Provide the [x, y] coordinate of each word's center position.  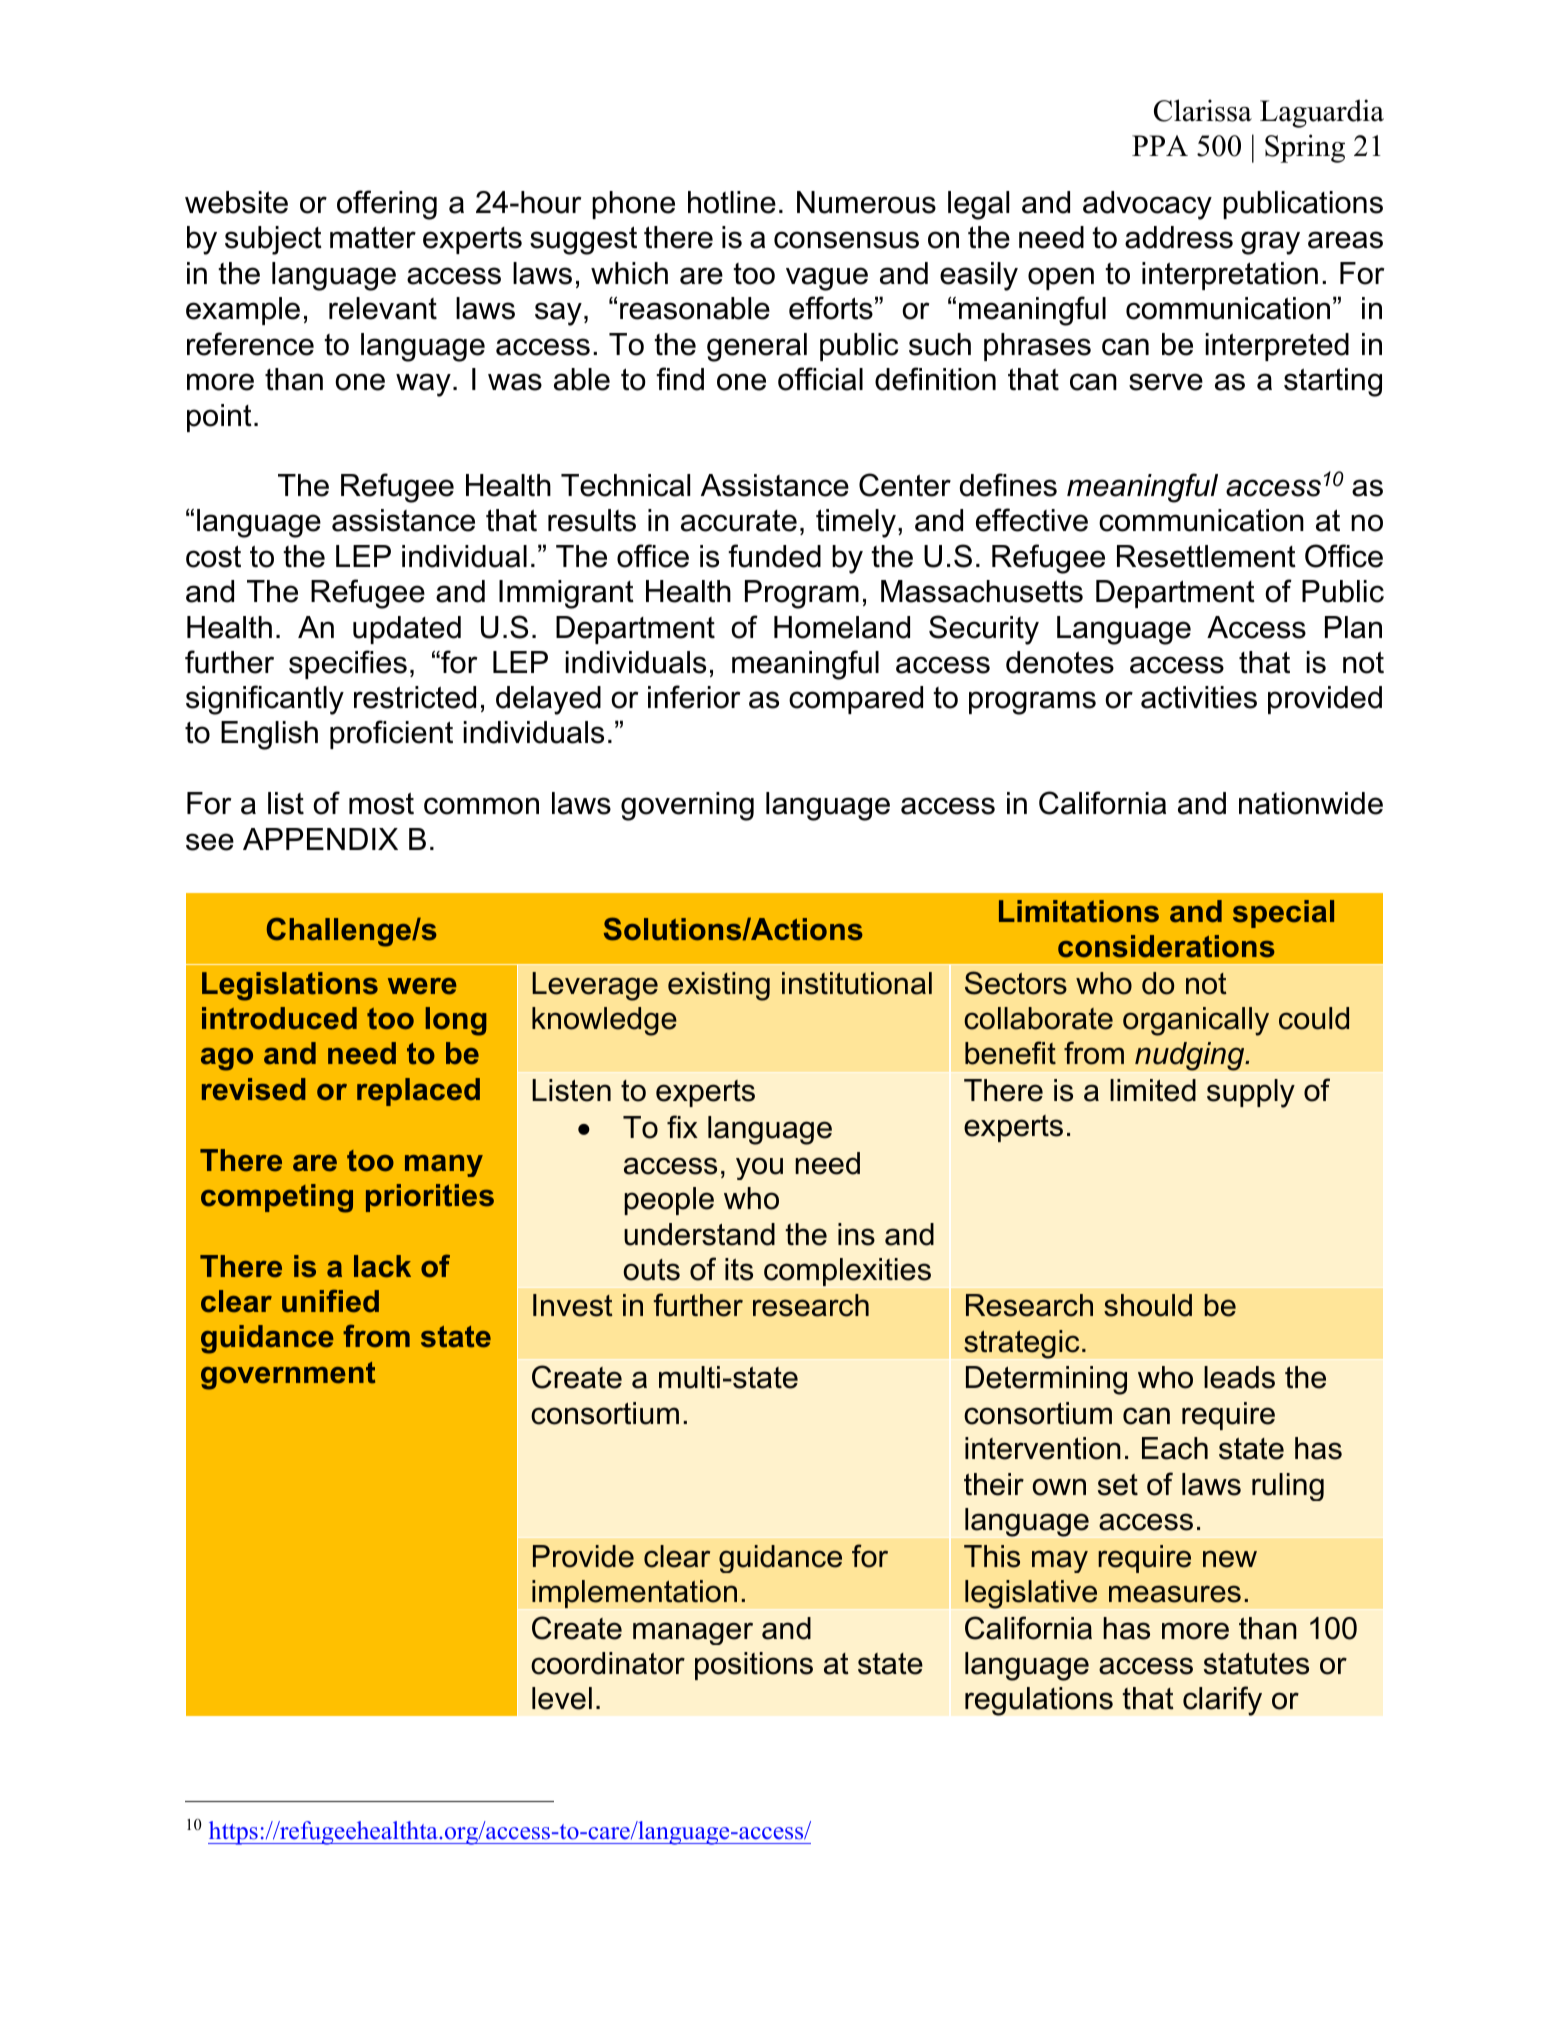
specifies [348, 664]
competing [277, 1198]
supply [1251, 1093]
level [562, 1698]
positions [754, 1666]
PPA [1160, 145]
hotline [732, 202]
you [759, 1168]
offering [387, 205]
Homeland [842, 627]
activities [1199, 697]
